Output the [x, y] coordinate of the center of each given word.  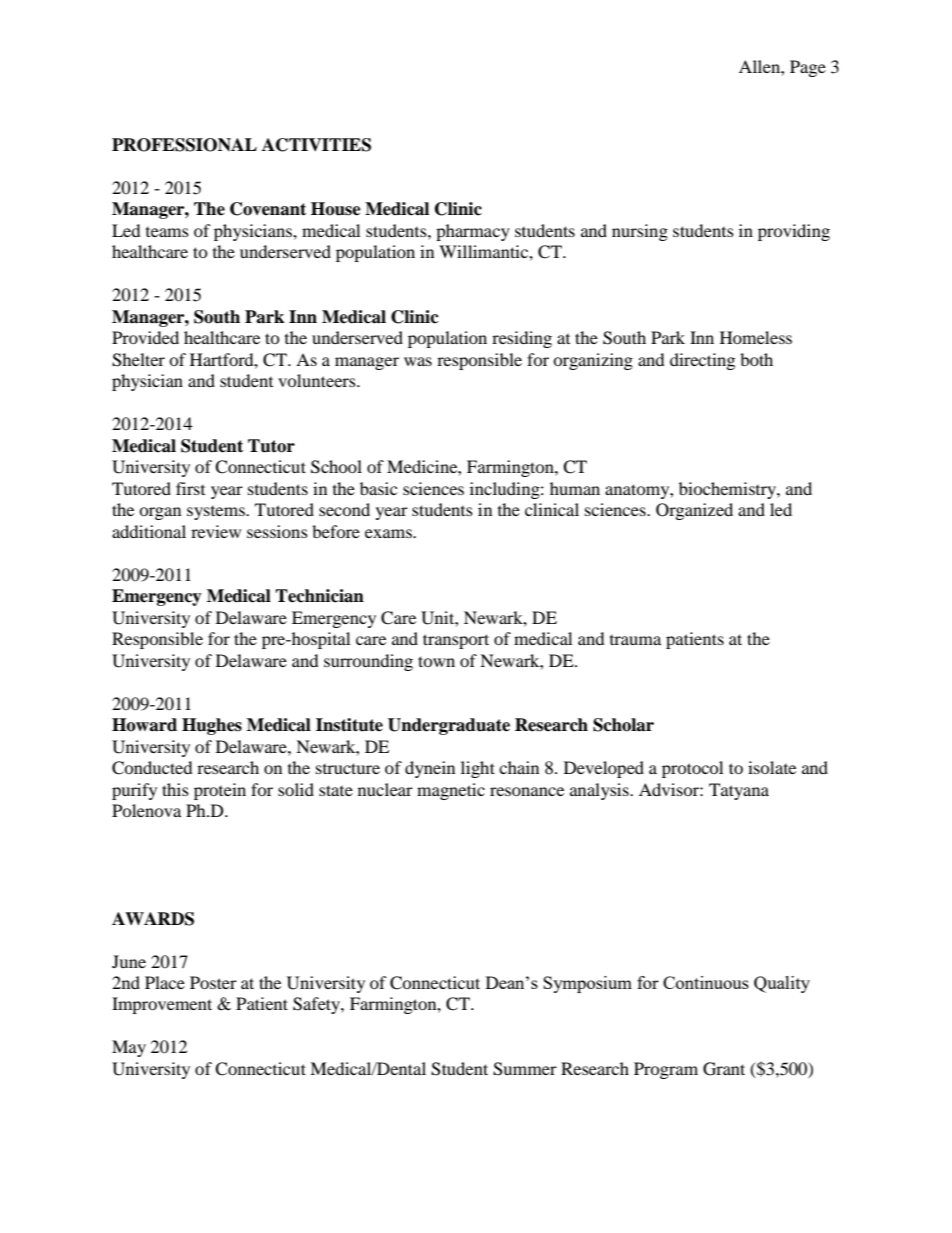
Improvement [162, 1005]
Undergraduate [449, 726]
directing [702, 361]
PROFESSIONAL [184, 145]
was [418, 361]
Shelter [138, 360]
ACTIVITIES [316, 145]
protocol [692, 769]
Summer [525, 1069]
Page [808, 68]
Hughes [212, 726]
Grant [724, 1069]
